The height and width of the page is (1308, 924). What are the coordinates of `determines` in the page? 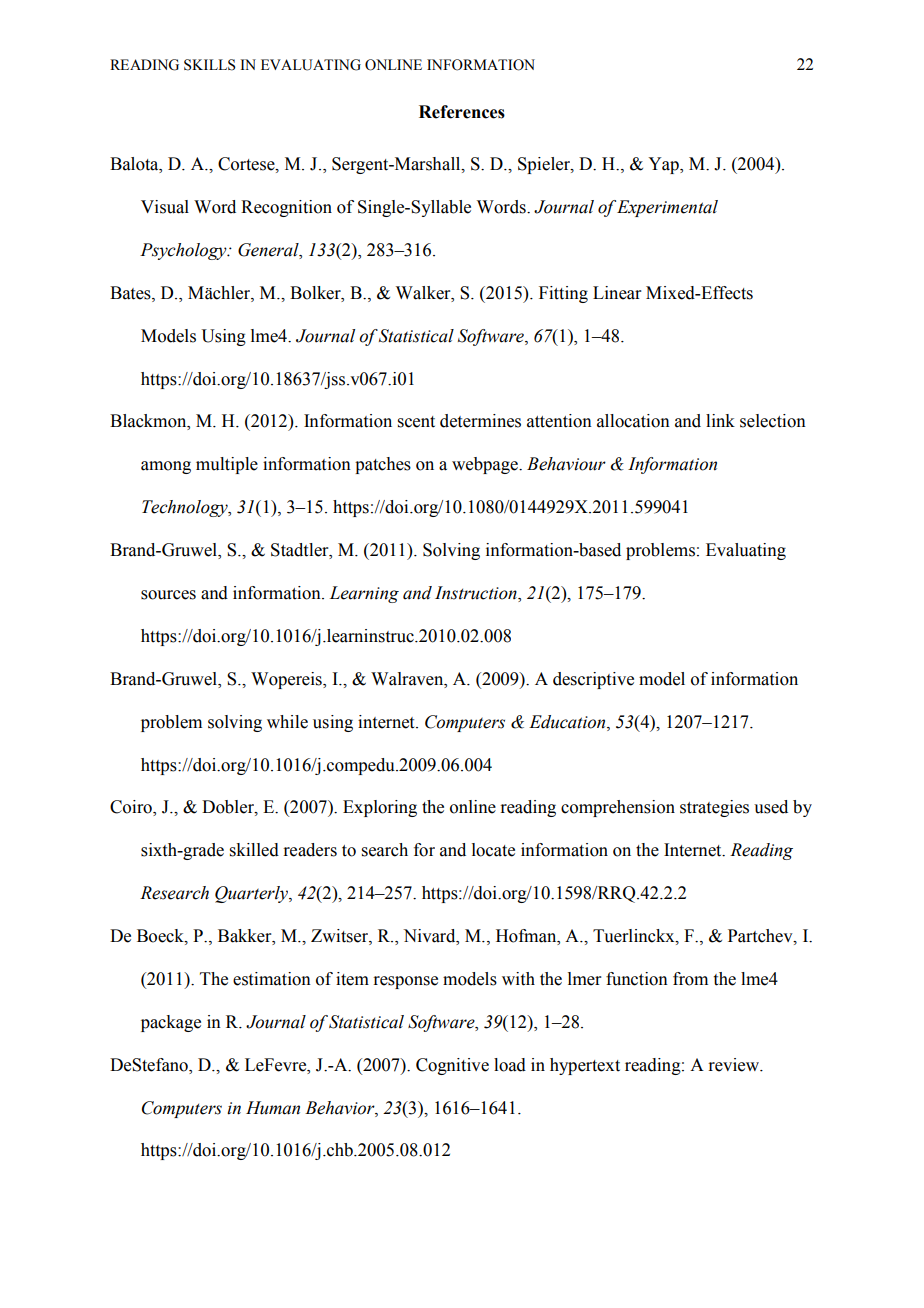 It's located at (480, 421).
